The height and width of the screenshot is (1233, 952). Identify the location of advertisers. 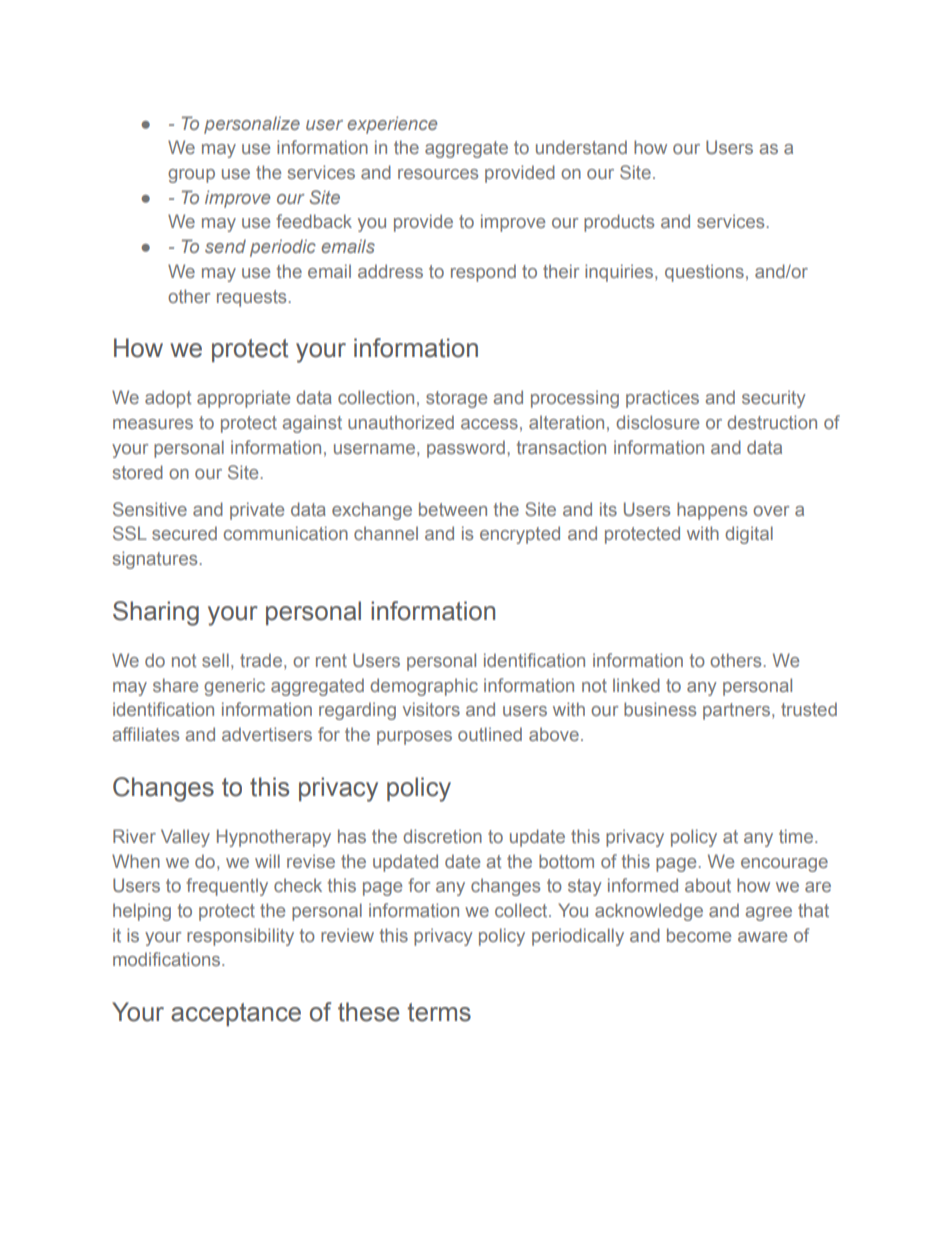
(267, 734).
